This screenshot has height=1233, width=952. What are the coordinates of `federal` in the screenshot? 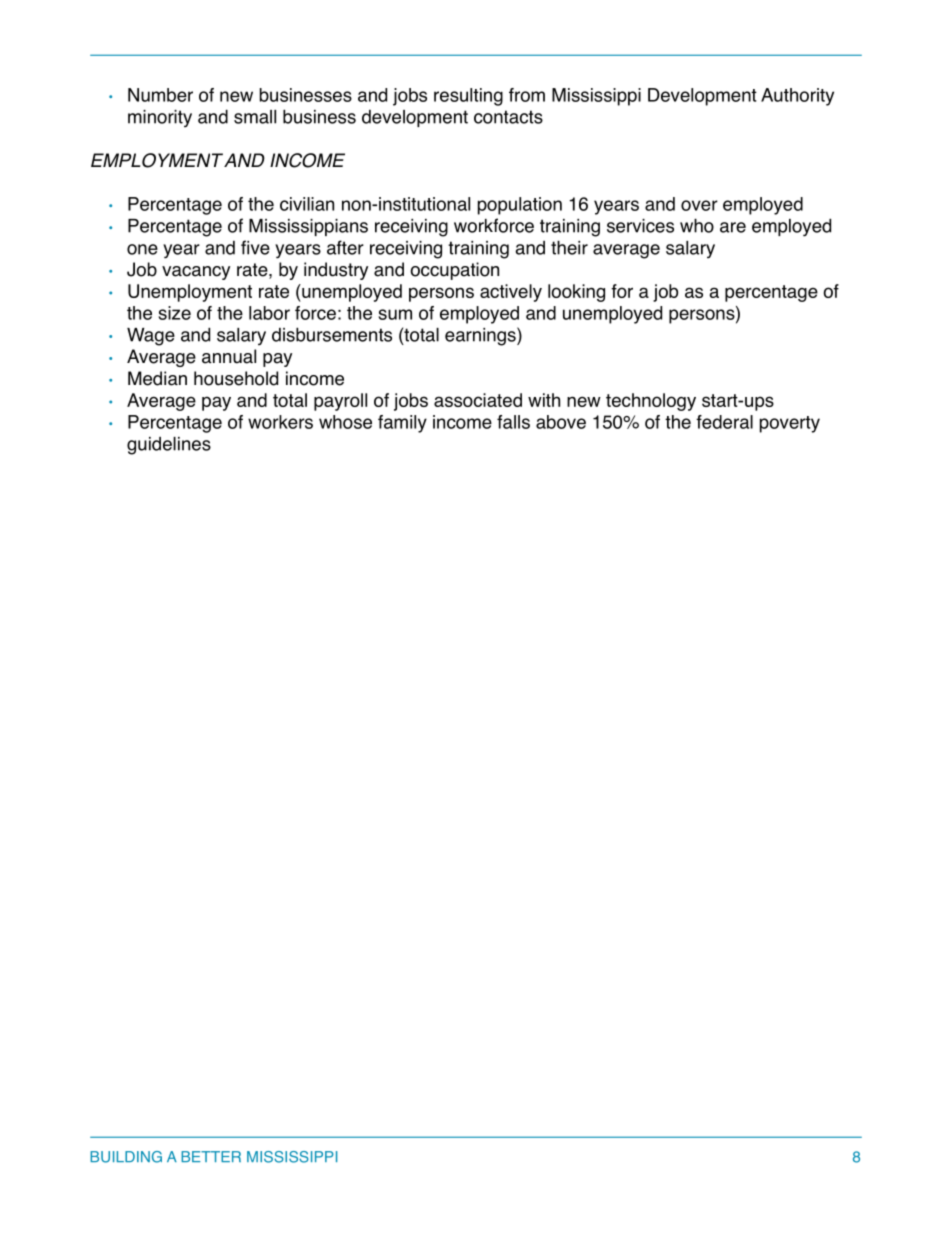 It's located at (724, 422).
